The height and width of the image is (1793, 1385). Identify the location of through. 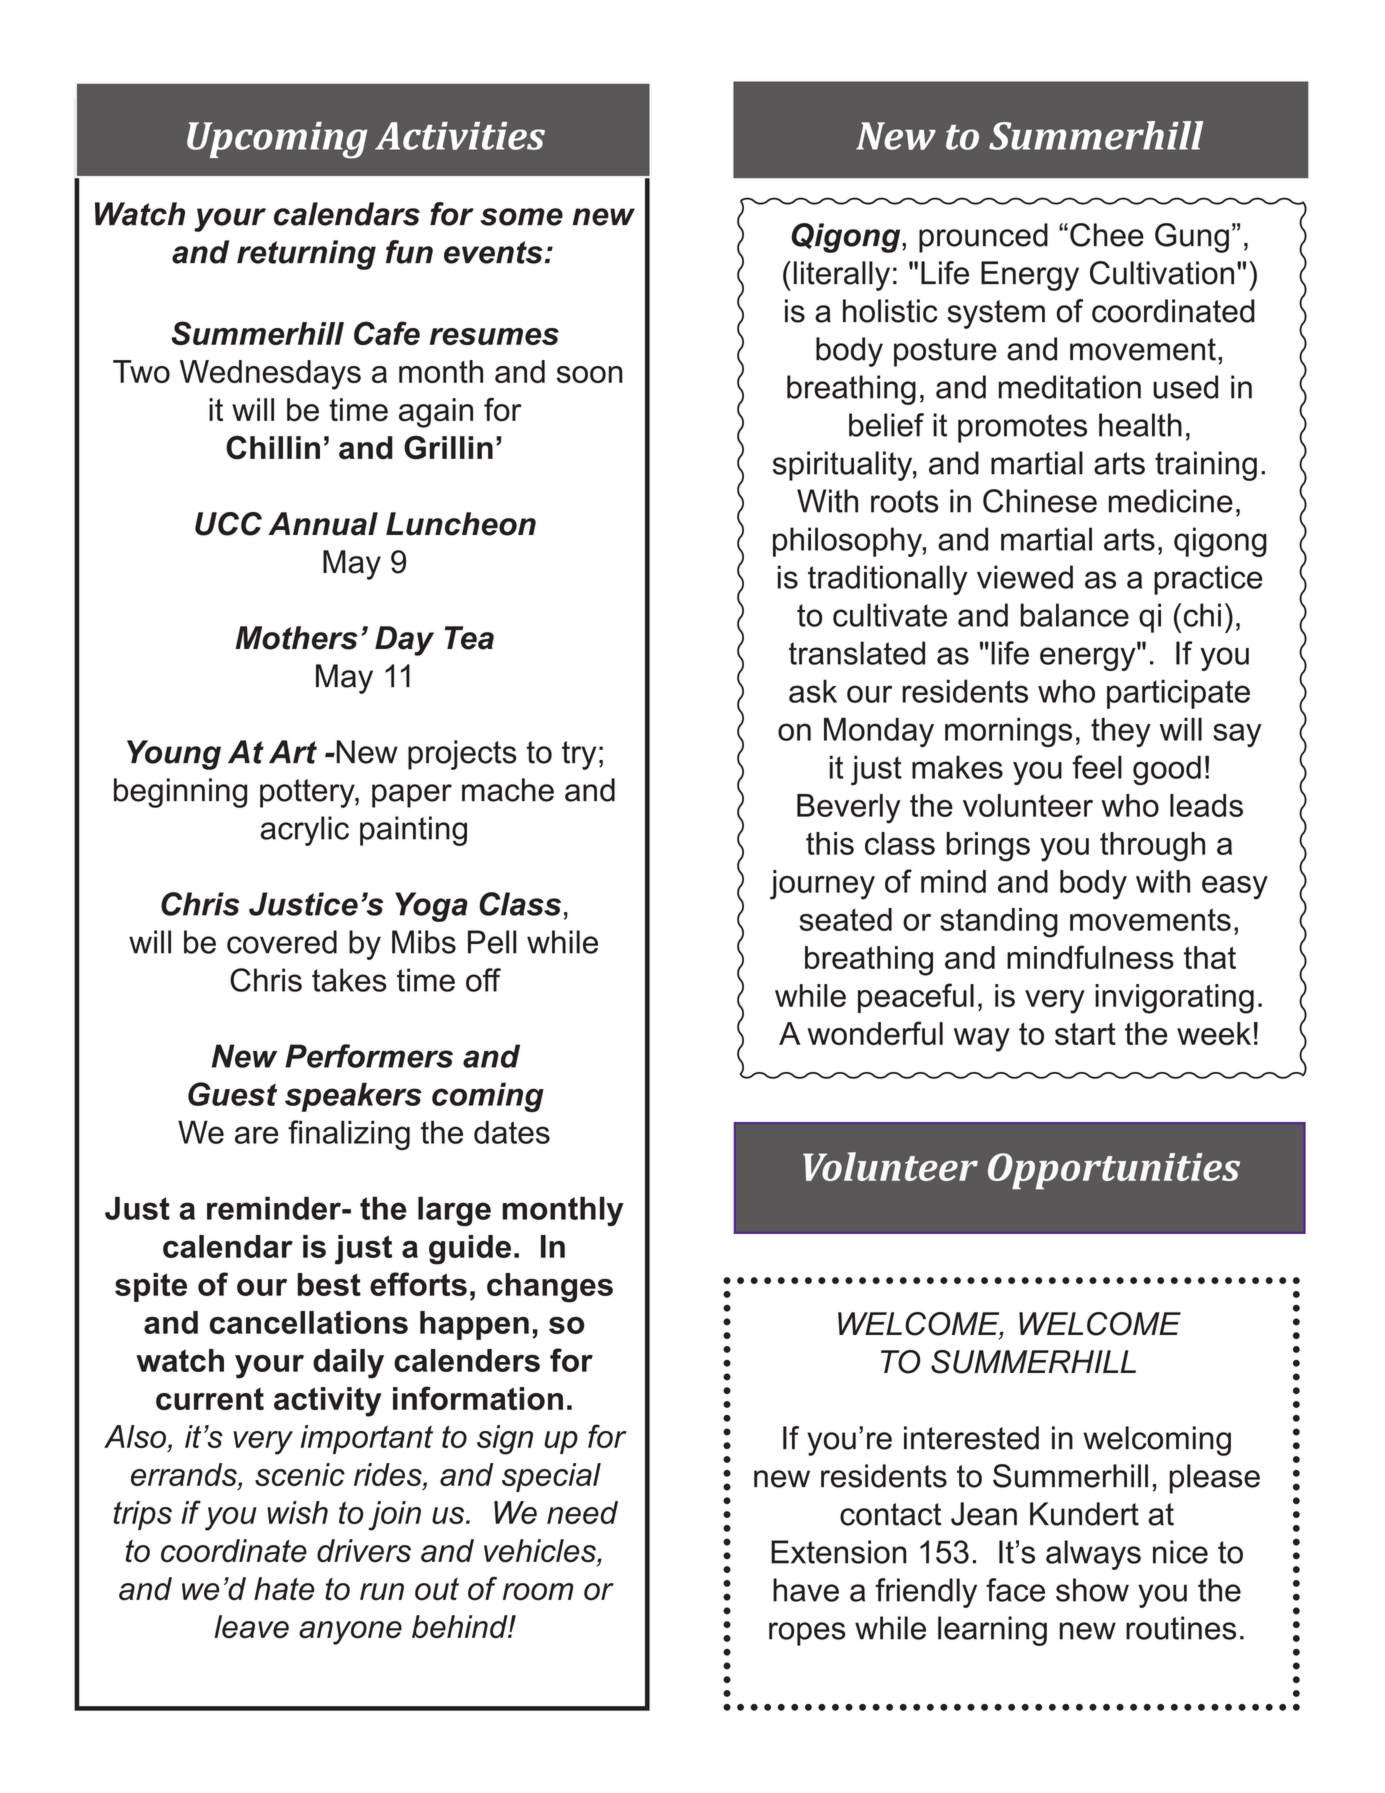
(1152, 847).
